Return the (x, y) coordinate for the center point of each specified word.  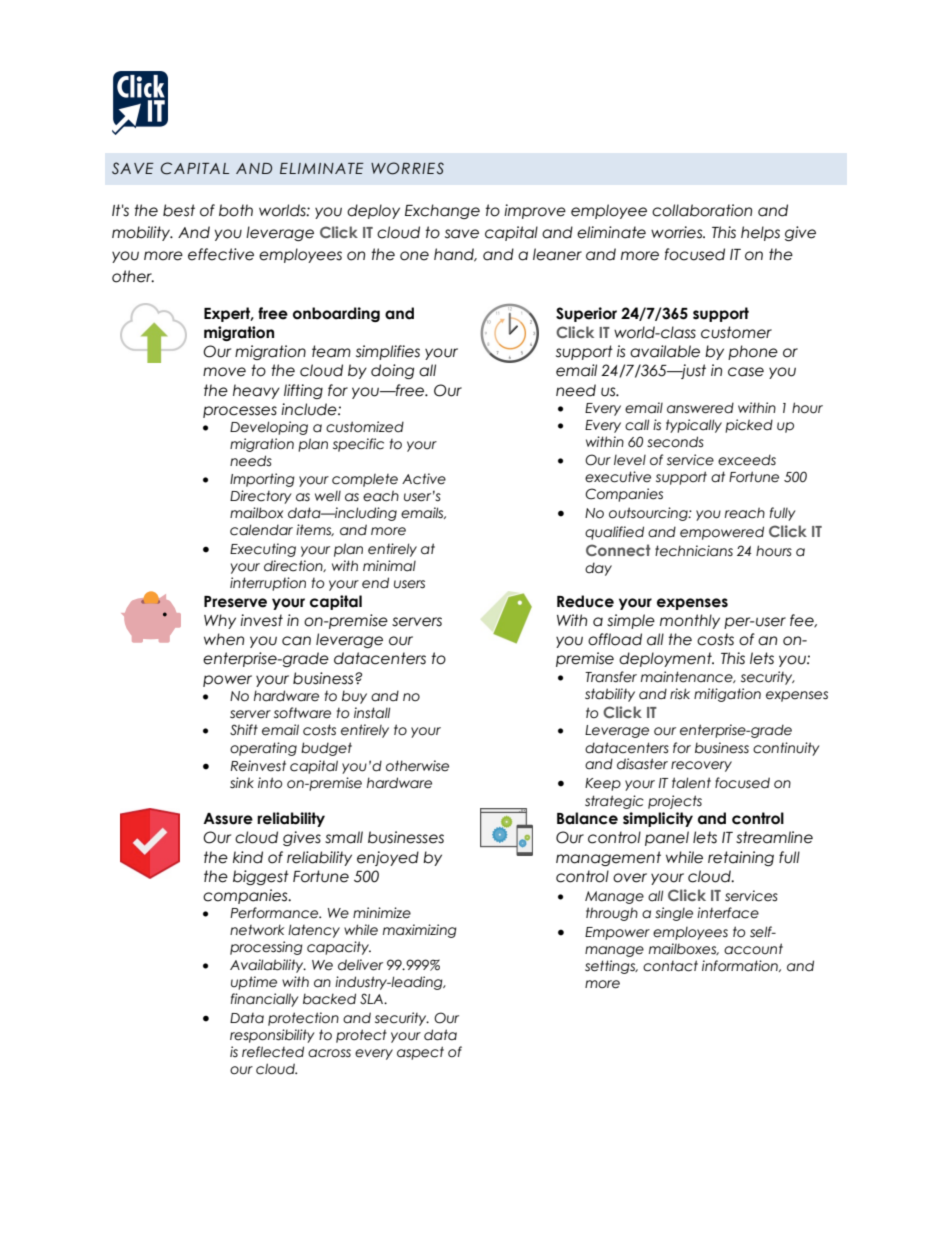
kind (248, 857)
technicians (694, 551)
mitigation (727, 695)
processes (240, 412)
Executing (263, 550)
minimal (389, 566)
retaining (741, 858)
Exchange (442, 211)
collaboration (702, 210)
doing (392, 371)
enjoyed (388, 858)
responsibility (272, 1036)
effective (221, 254)
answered (700, 408)
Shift (244, 729)
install (372, 713)
